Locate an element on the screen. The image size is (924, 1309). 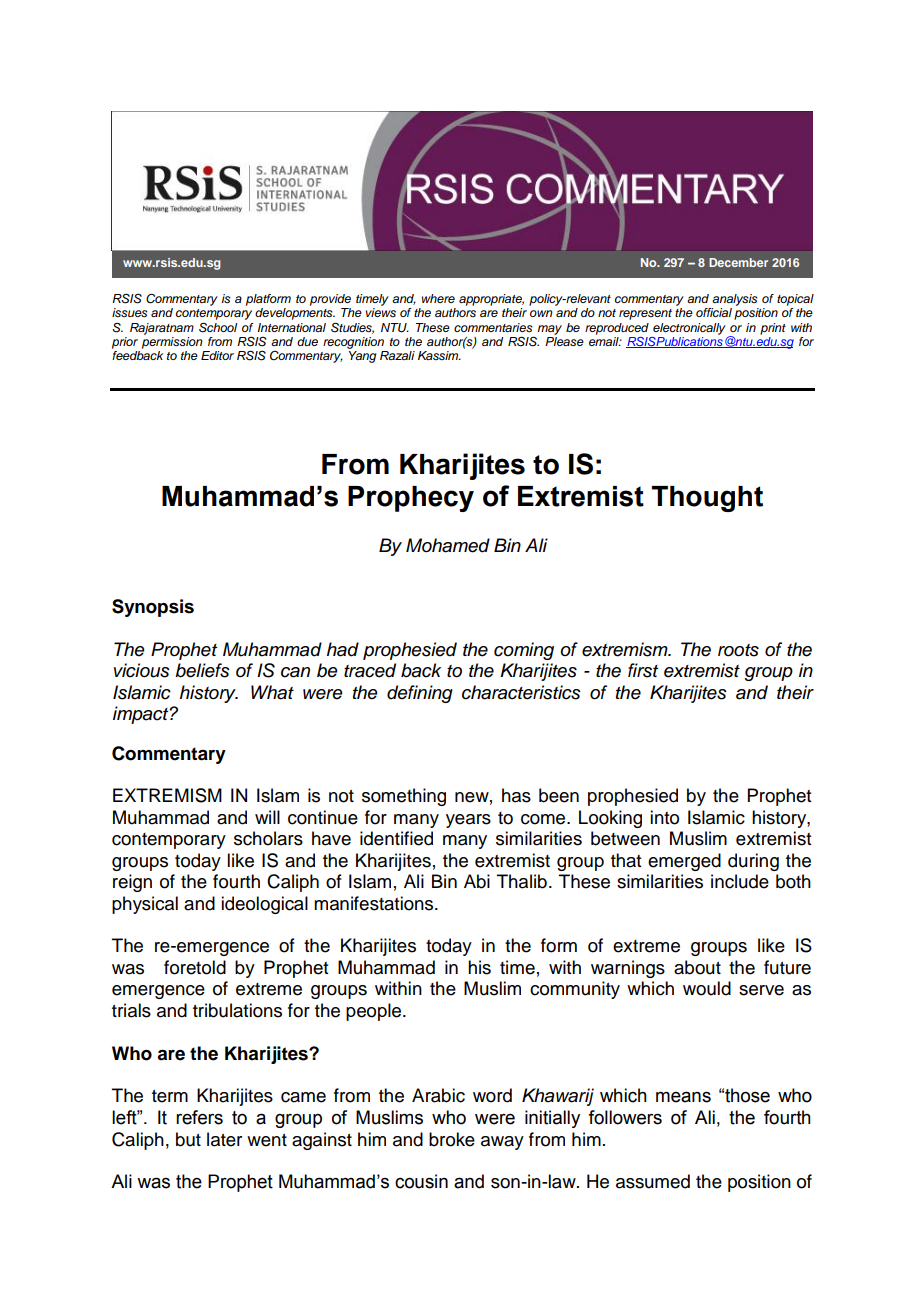
defining is located at coordinates (420, 694).
